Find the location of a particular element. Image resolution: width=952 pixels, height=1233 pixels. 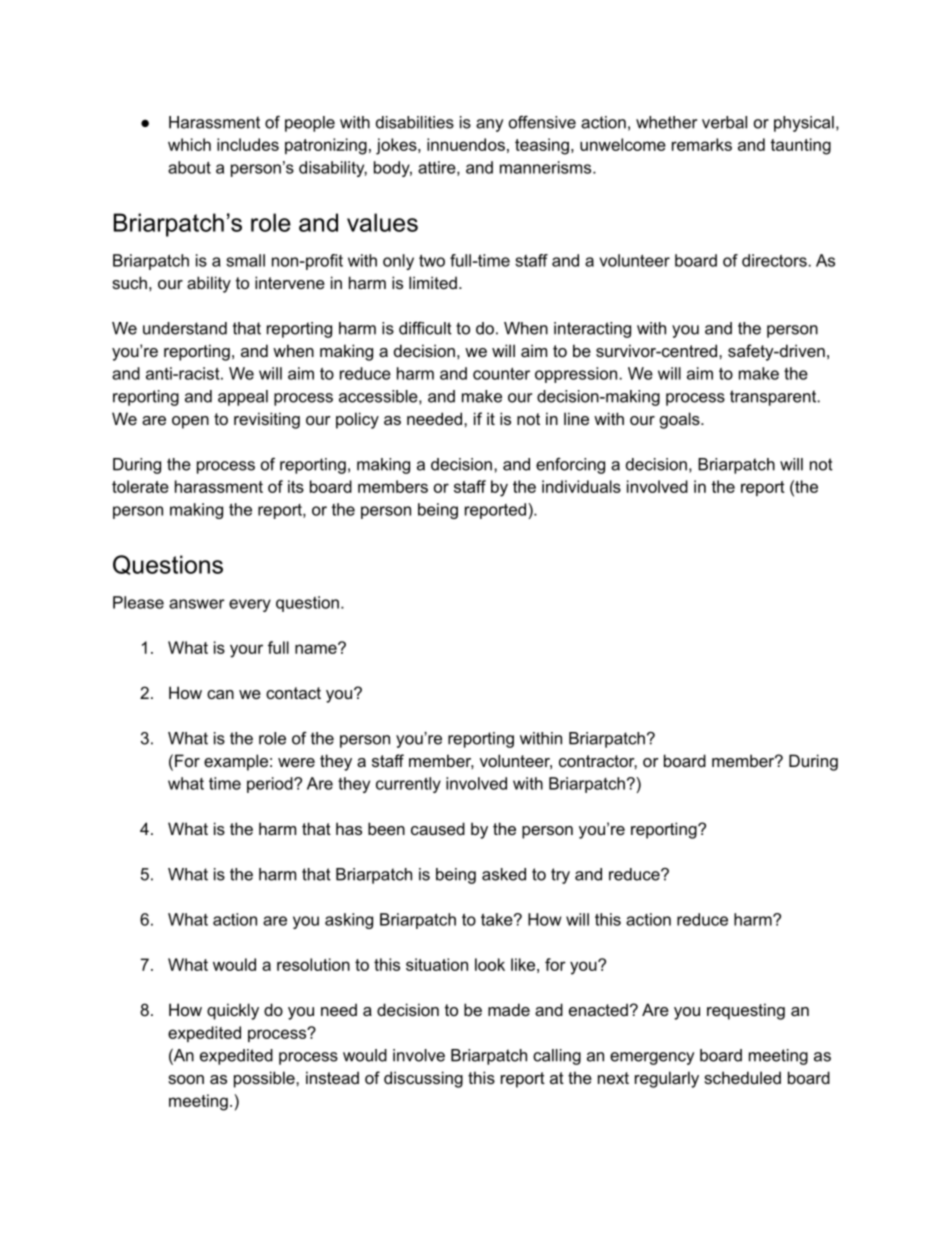

discussing is located at coordinates (423, 1079).
